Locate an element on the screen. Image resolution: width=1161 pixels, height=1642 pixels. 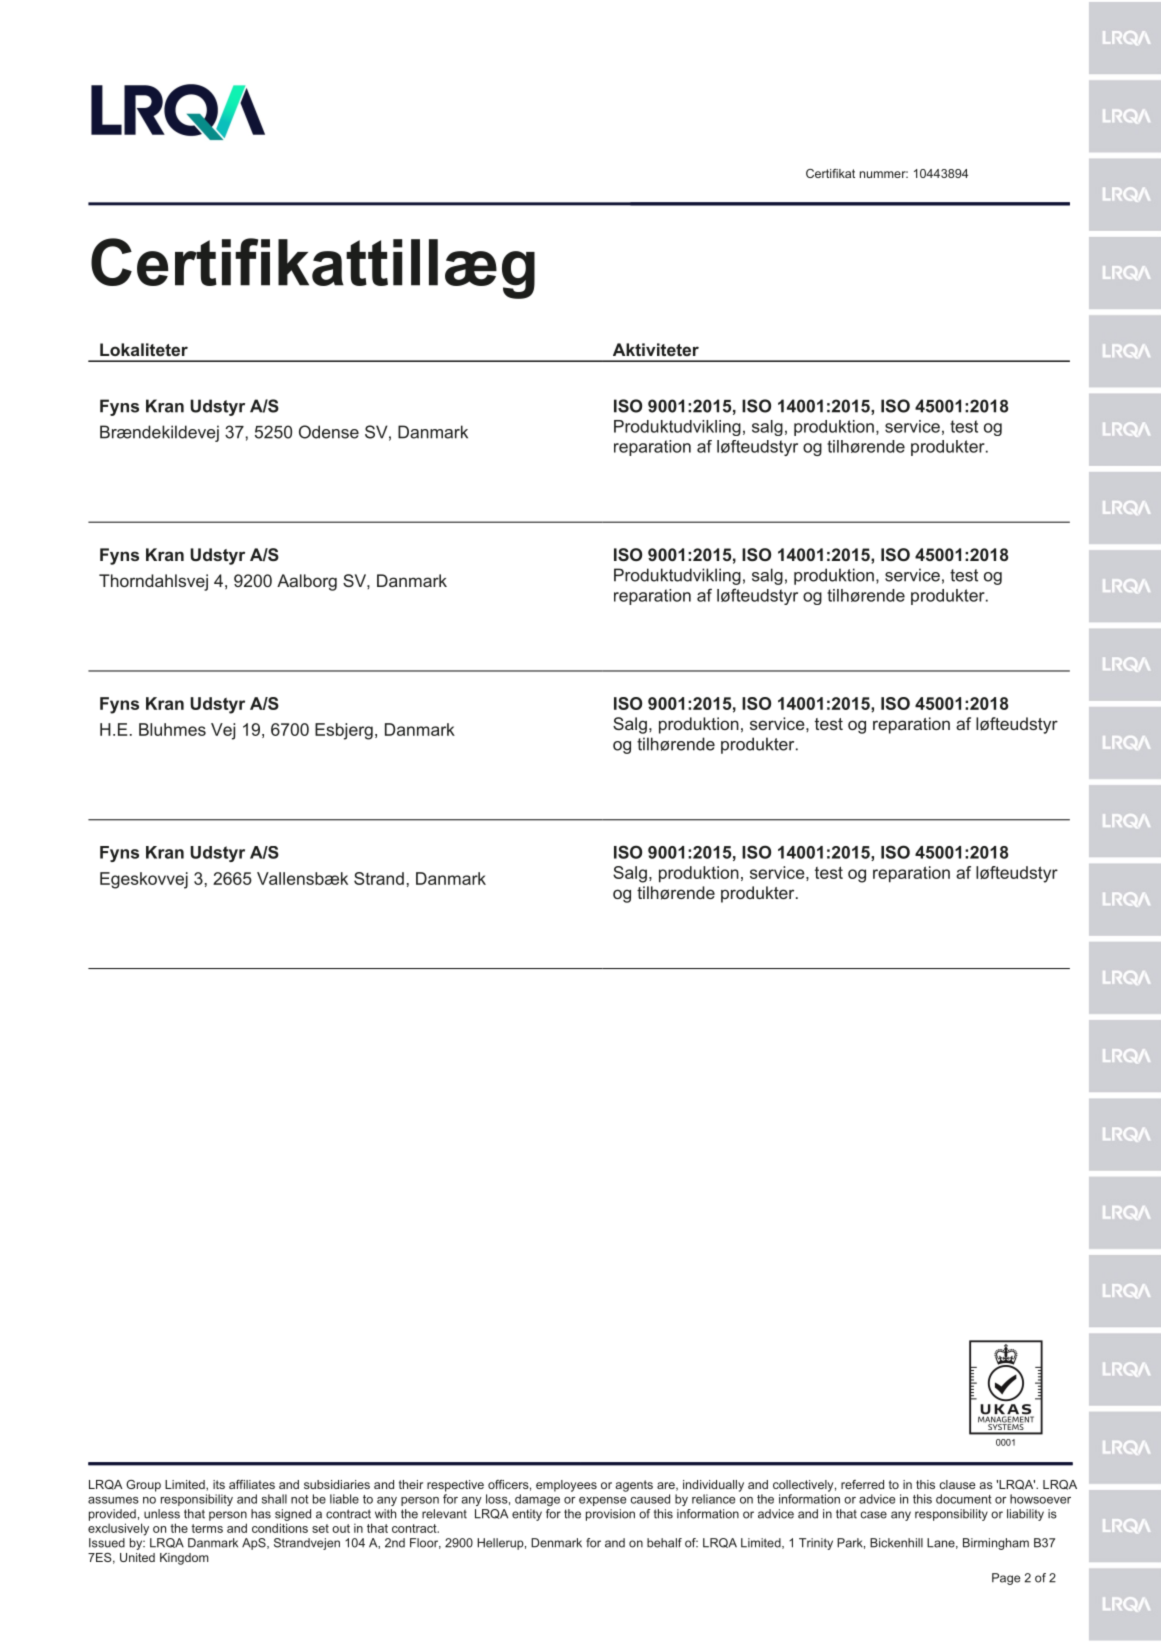
case is located at coordinates (874, 1515).
